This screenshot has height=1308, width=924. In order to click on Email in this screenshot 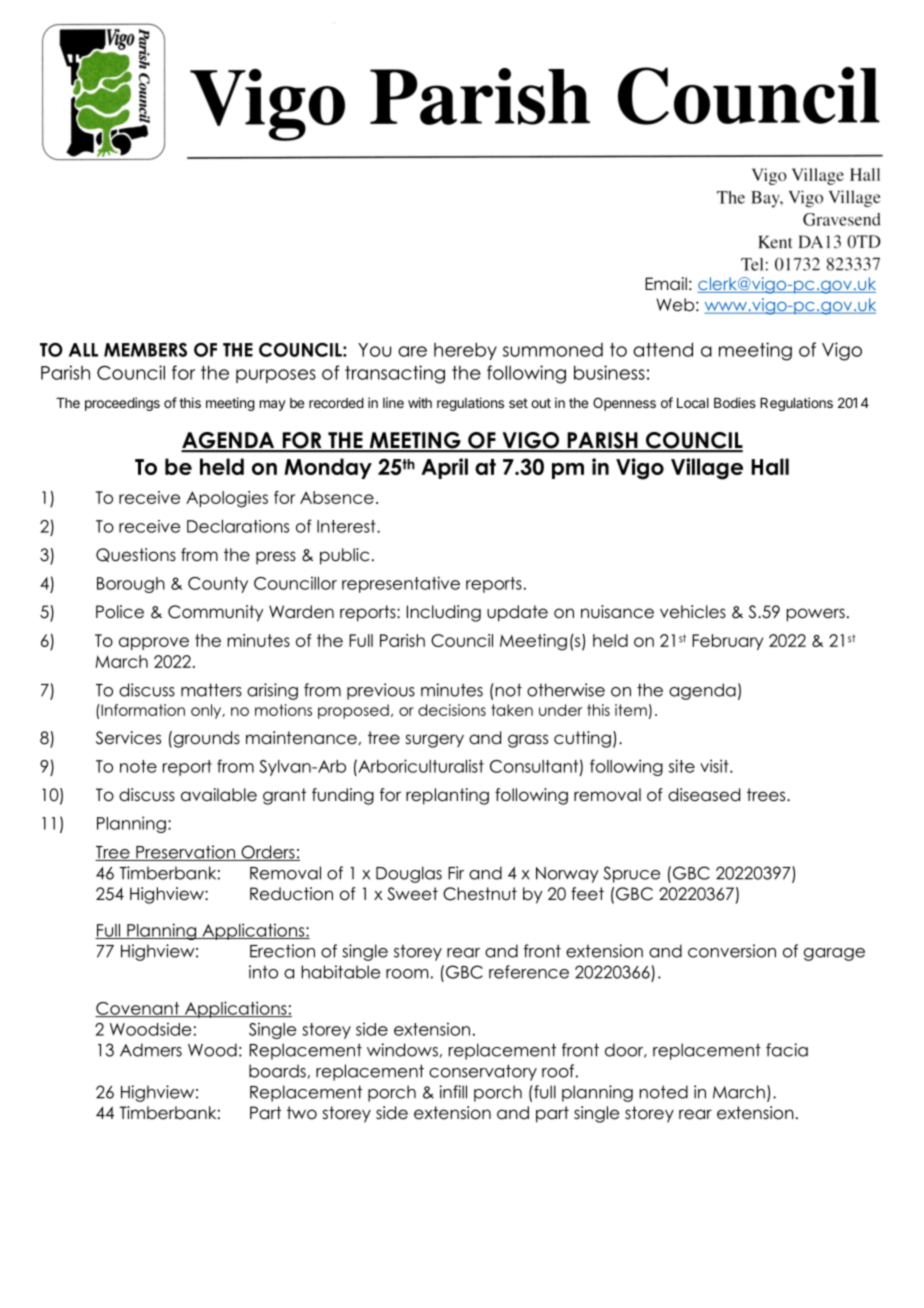, I will do `click(666, 284)`.
